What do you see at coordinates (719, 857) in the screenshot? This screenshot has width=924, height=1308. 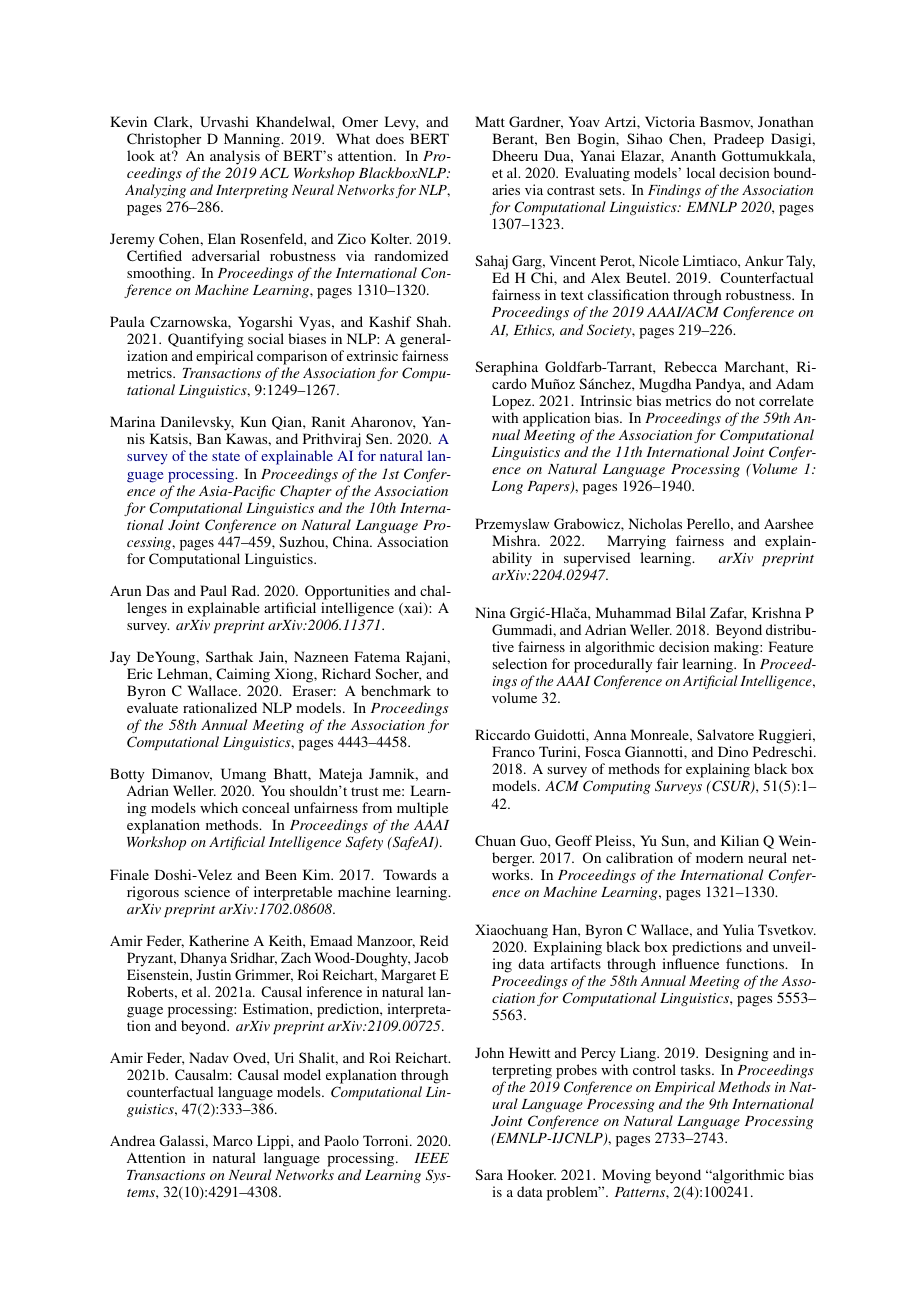 I see `modern` at bounding box center [719, 857].
